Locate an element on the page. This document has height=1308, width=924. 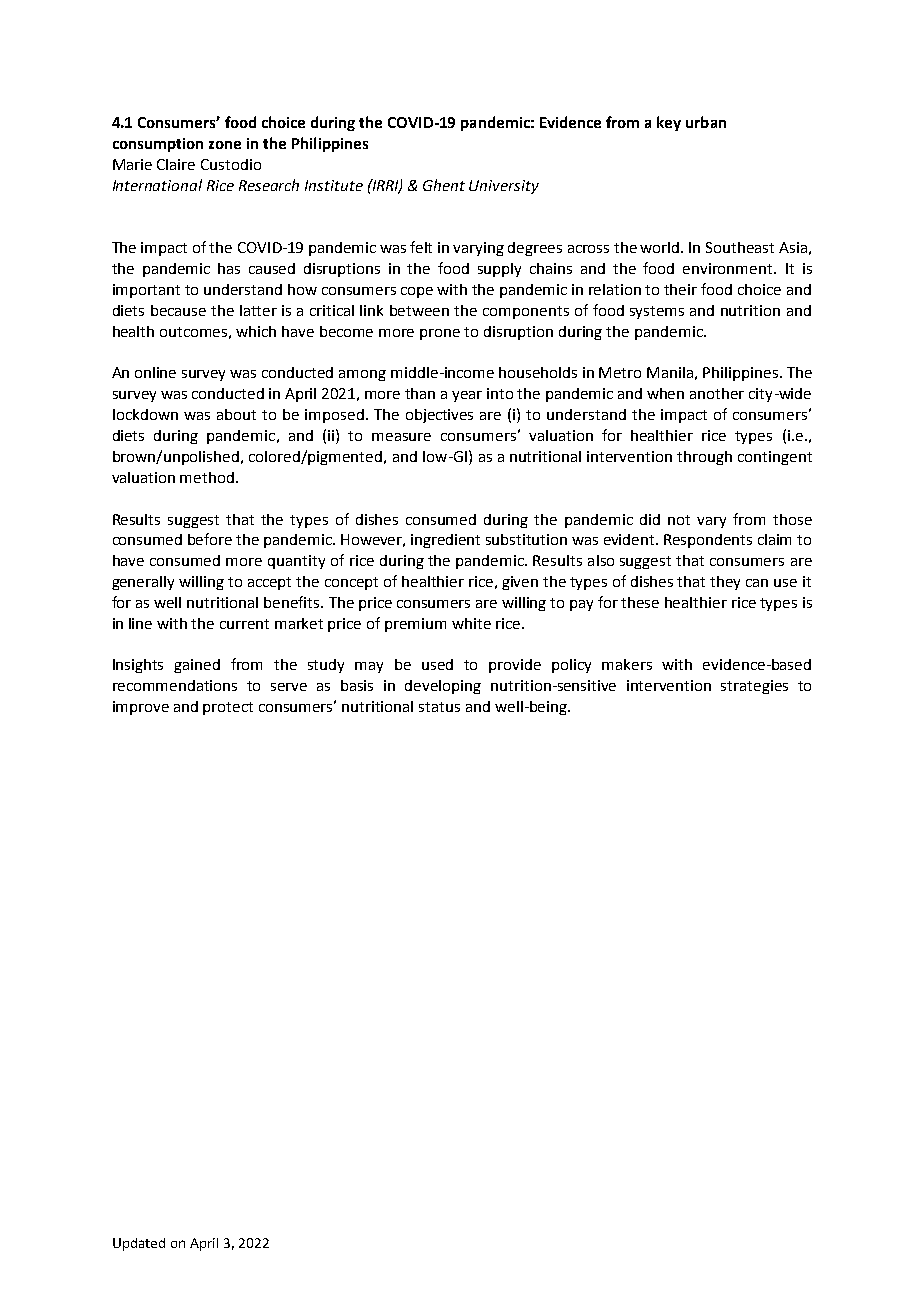
status is located at coordinates (439, 707).
